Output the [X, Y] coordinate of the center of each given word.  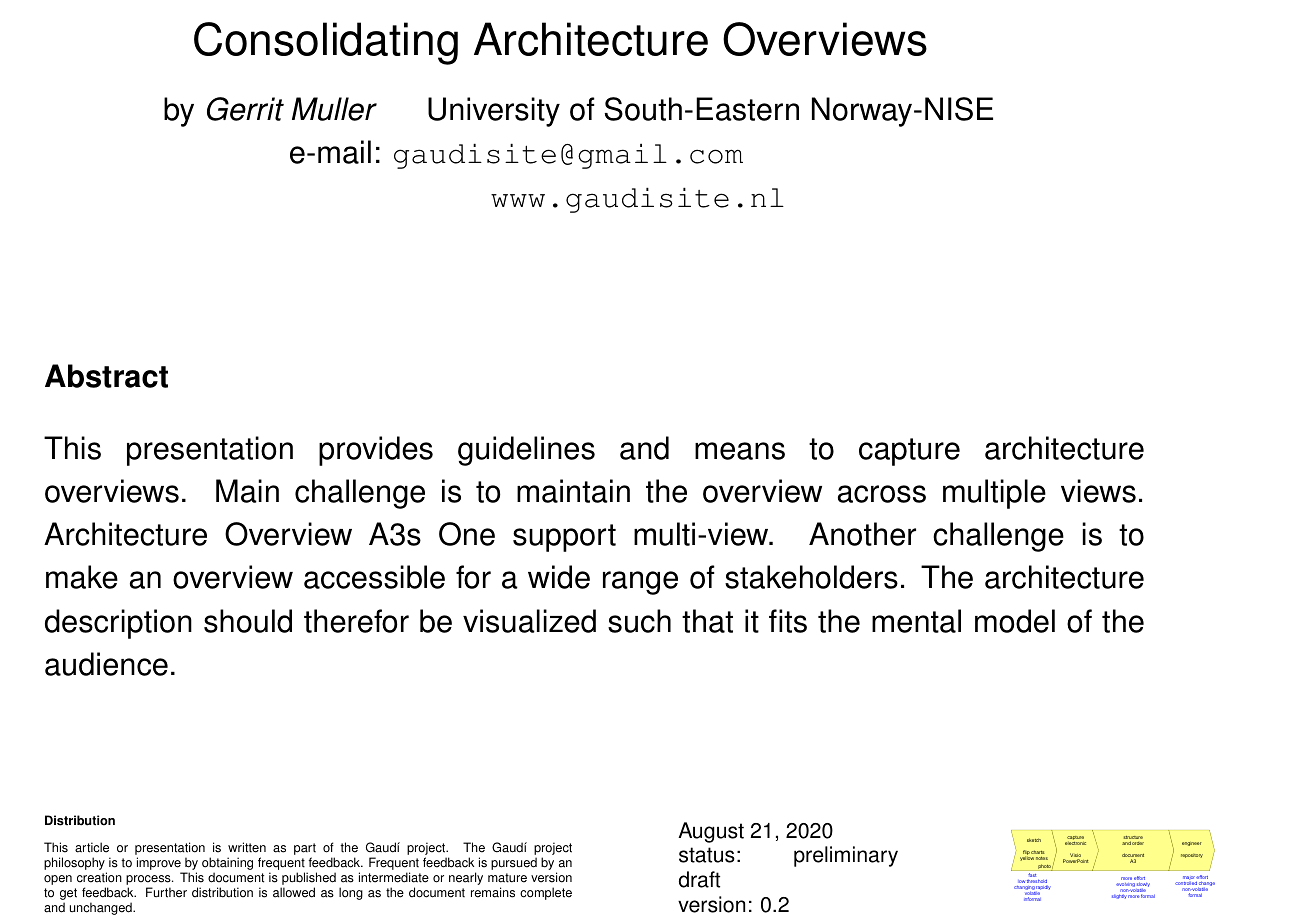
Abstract [106, 376]
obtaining [227, 865]
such [639, 621]
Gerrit [245, 109]
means [740, 451]
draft [699, 879]
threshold [1037, 881]
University [494, 112]
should [248, 621]
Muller [334, 109]
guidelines [526, 451]
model [1015, 621]
